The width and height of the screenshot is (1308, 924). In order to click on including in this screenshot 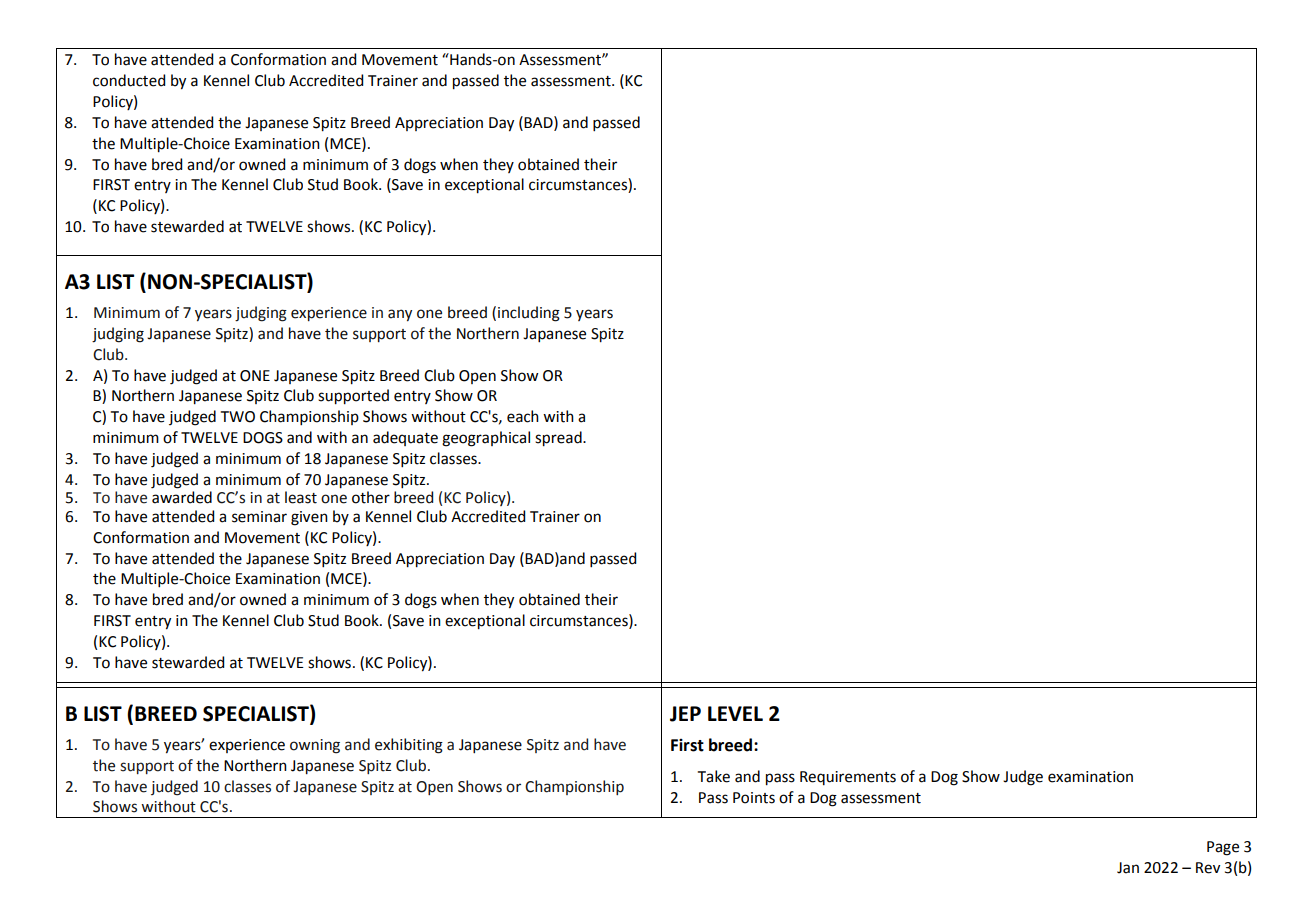, I will do `click(529, 314)`.
